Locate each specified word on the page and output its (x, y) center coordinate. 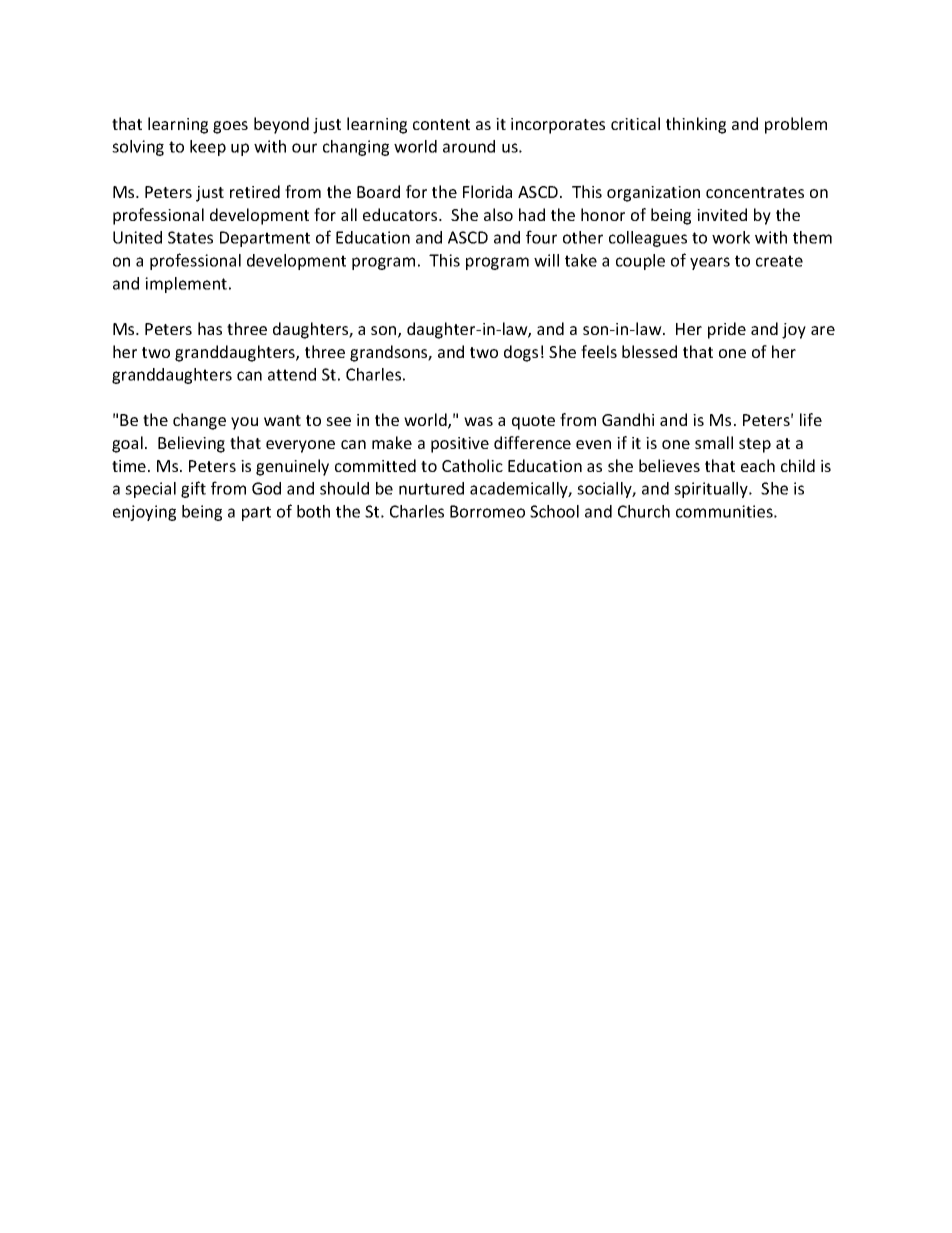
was (478, 421)
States (190, 237)
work (731, 237)
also (498, 214)
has (210, 328)
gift (193, 489)
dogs (521, 353)
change (199, 421)
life (811, 419)
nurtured (431, 488)
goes (230, 127)
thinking (696, 125)
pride (727, 330)
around (469, 146)
